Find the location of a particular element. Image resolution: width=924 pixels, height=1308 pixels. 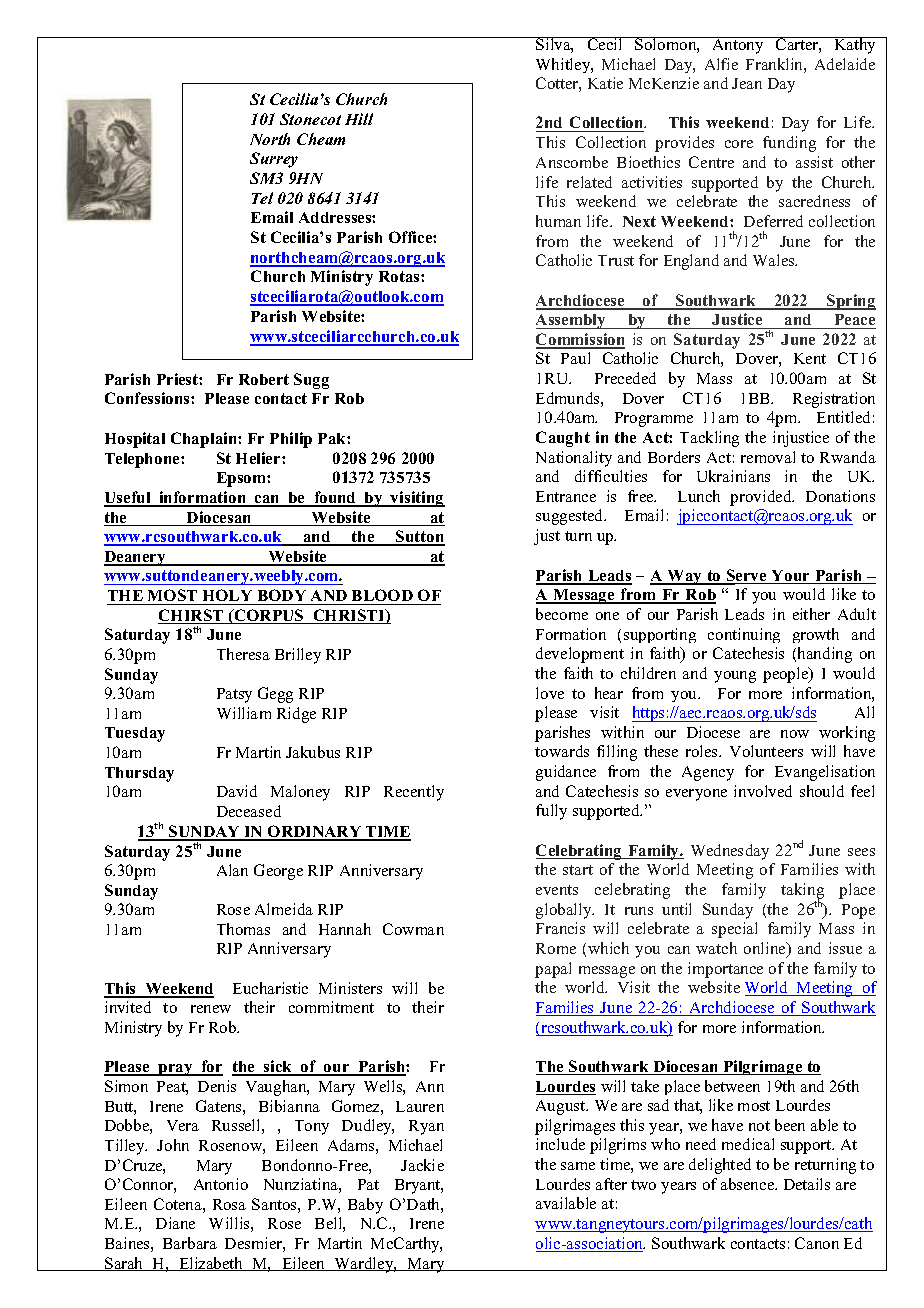

fully is located at coordinates (551, 812).
